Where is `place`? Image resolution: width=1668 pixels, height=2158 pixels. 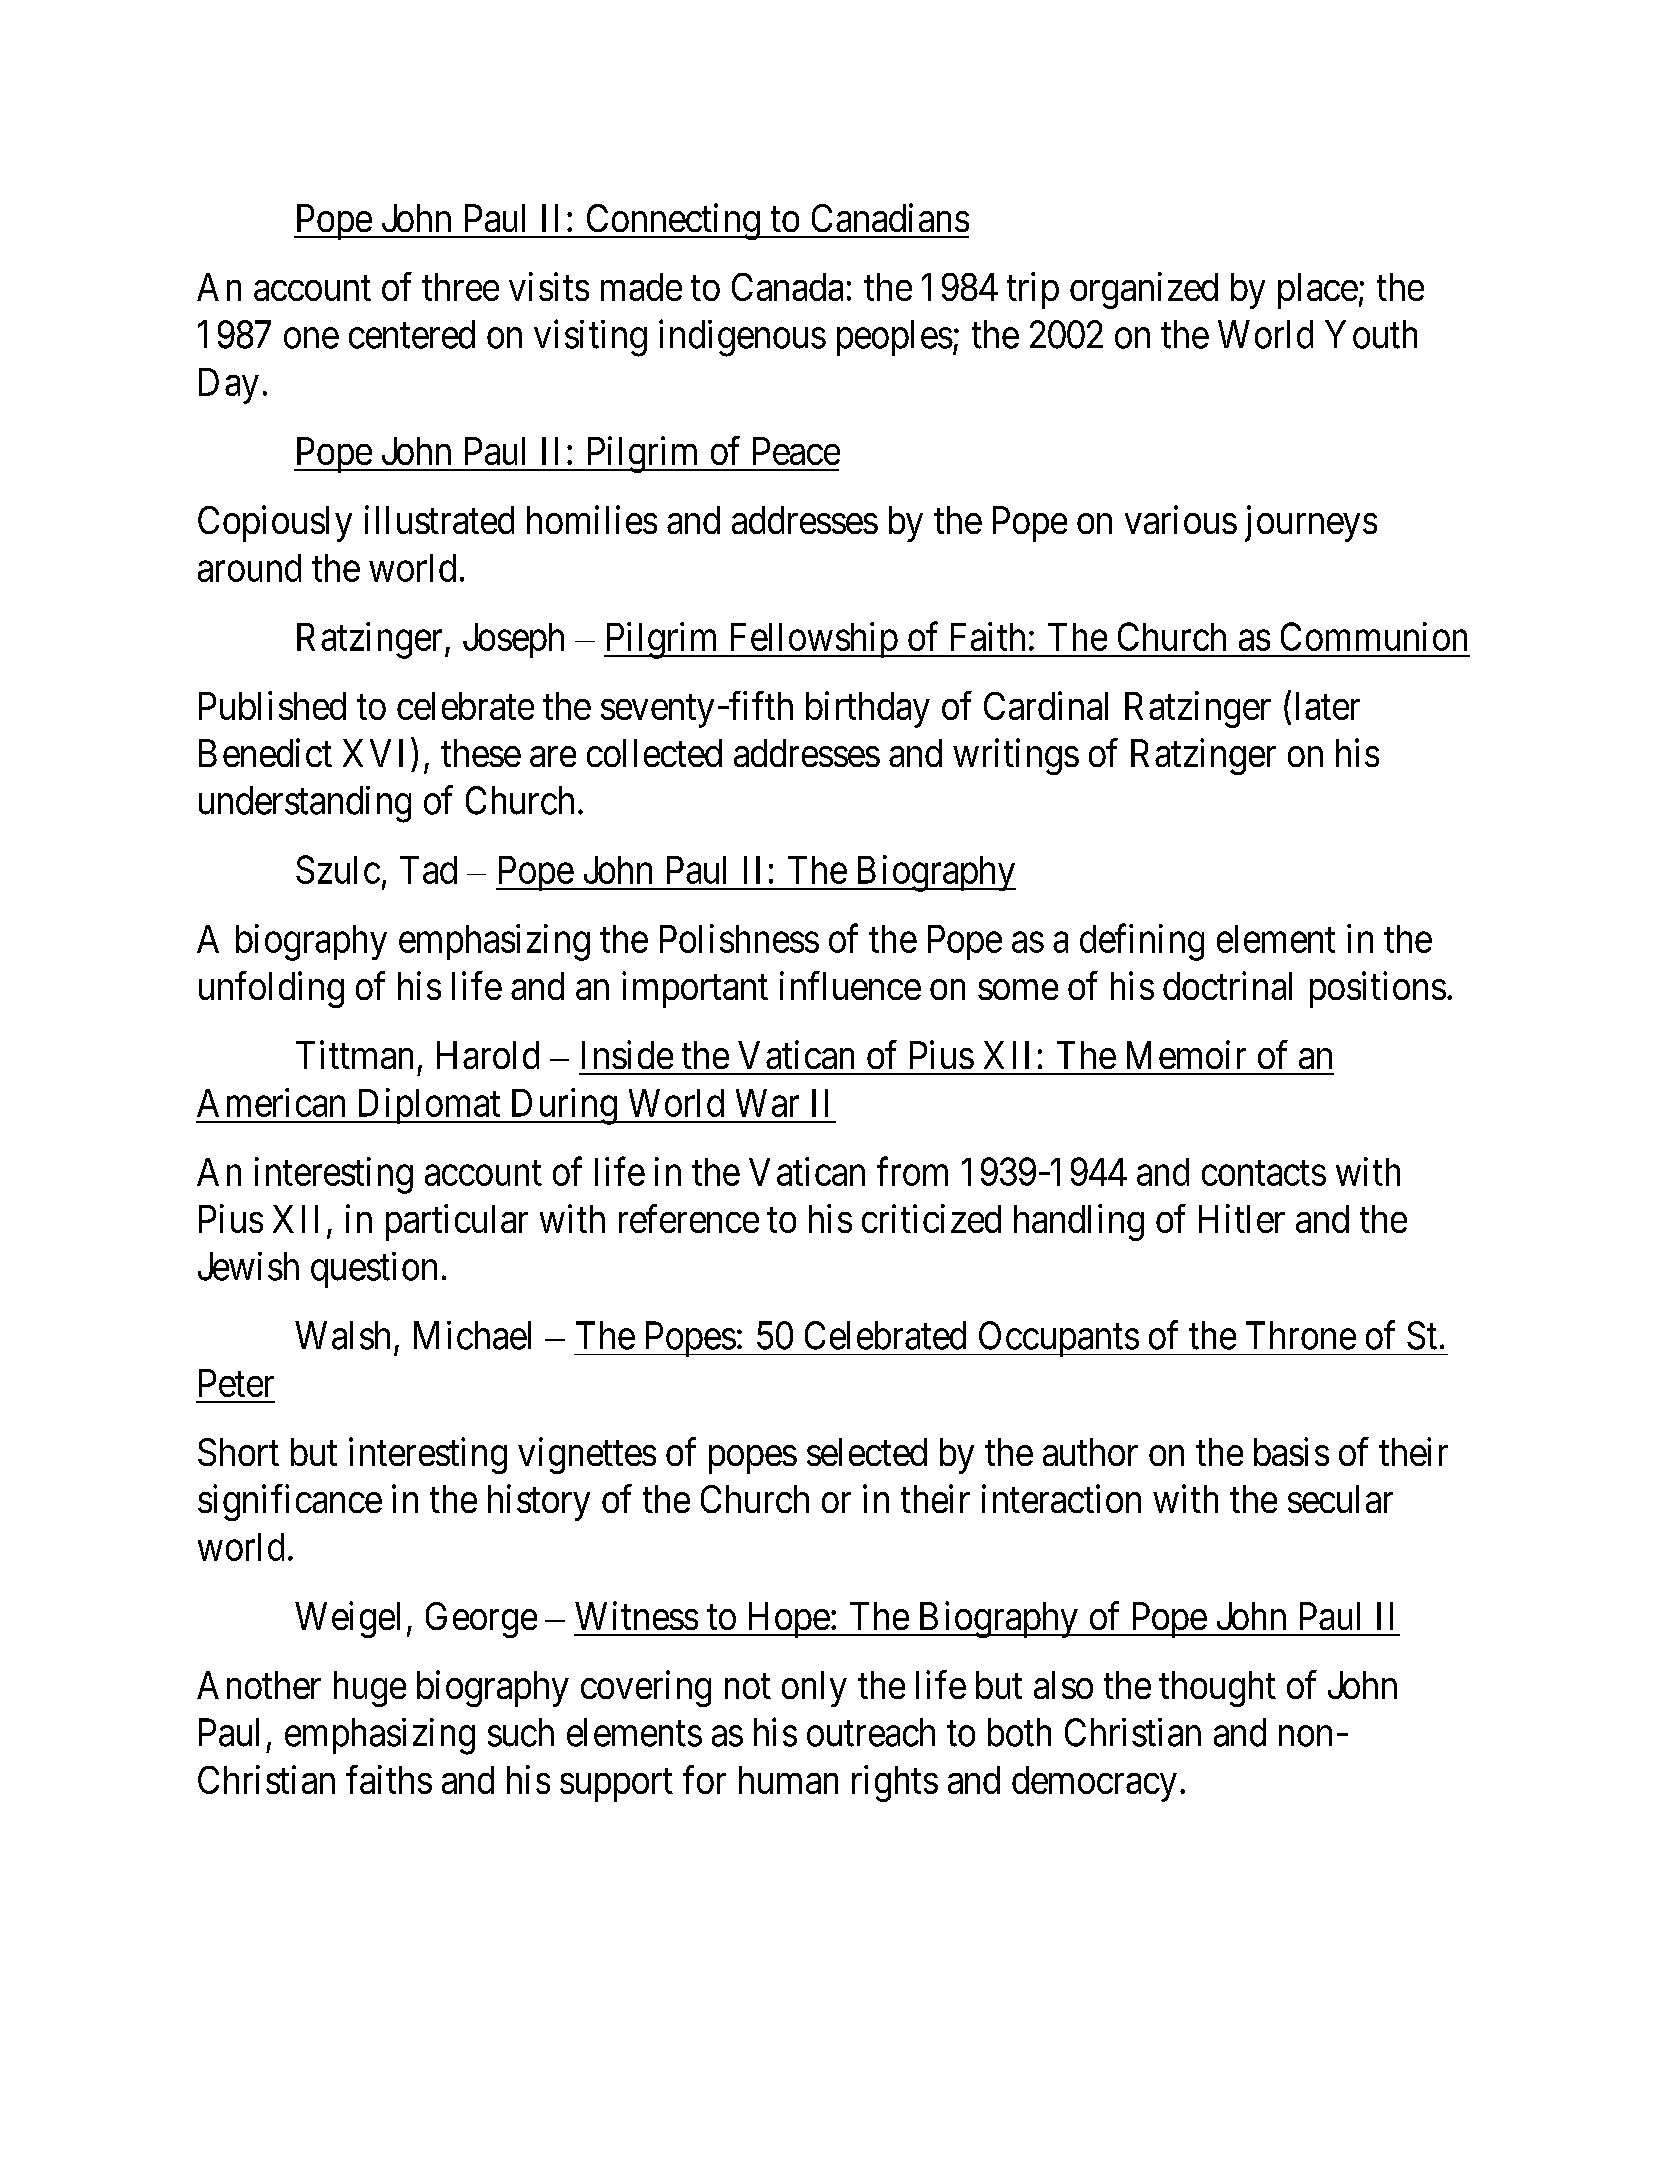 place is located at coordinates (1318, 291).
